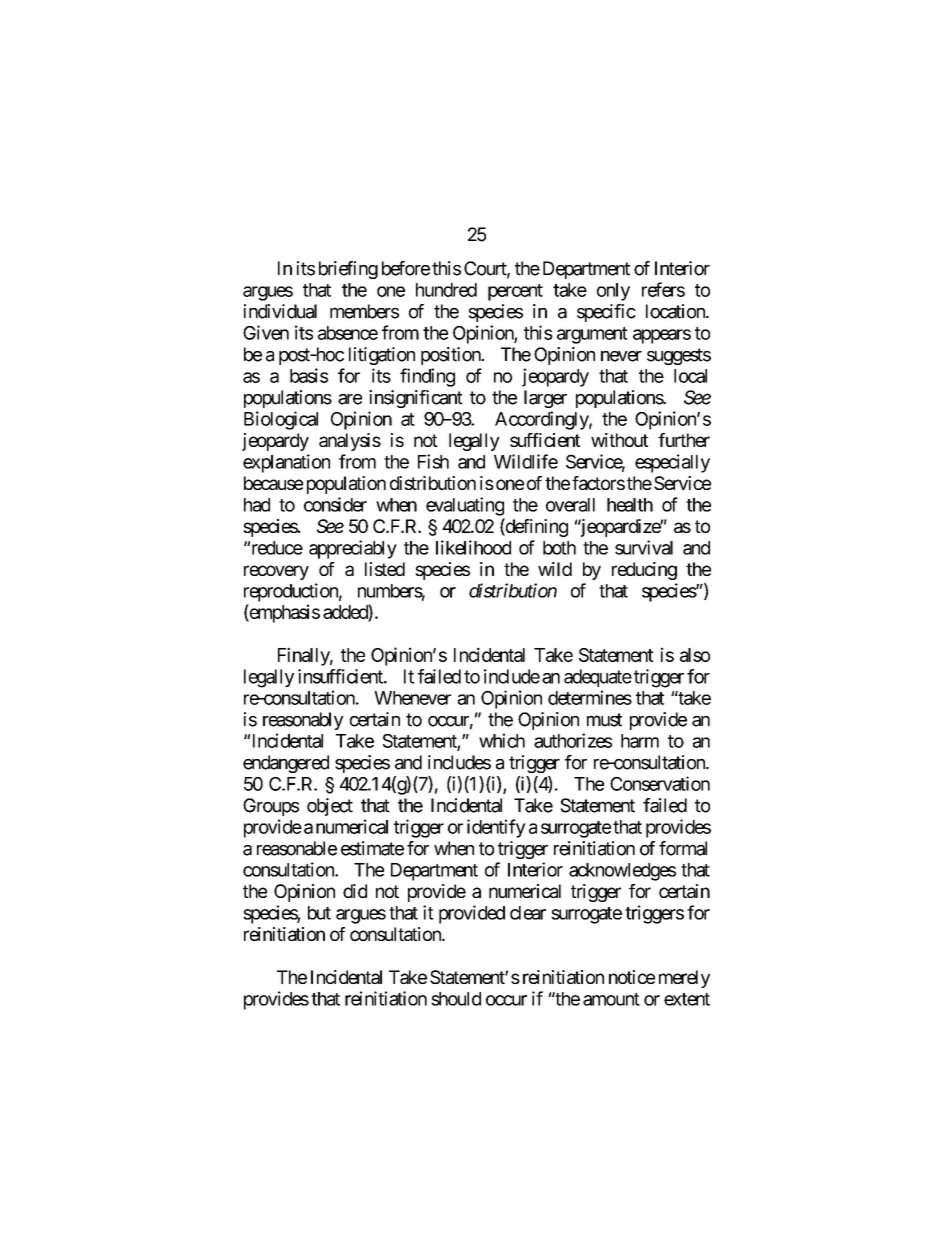 This screenshot has height=1233, width=952. I want to click on should, so click(456, 999).
